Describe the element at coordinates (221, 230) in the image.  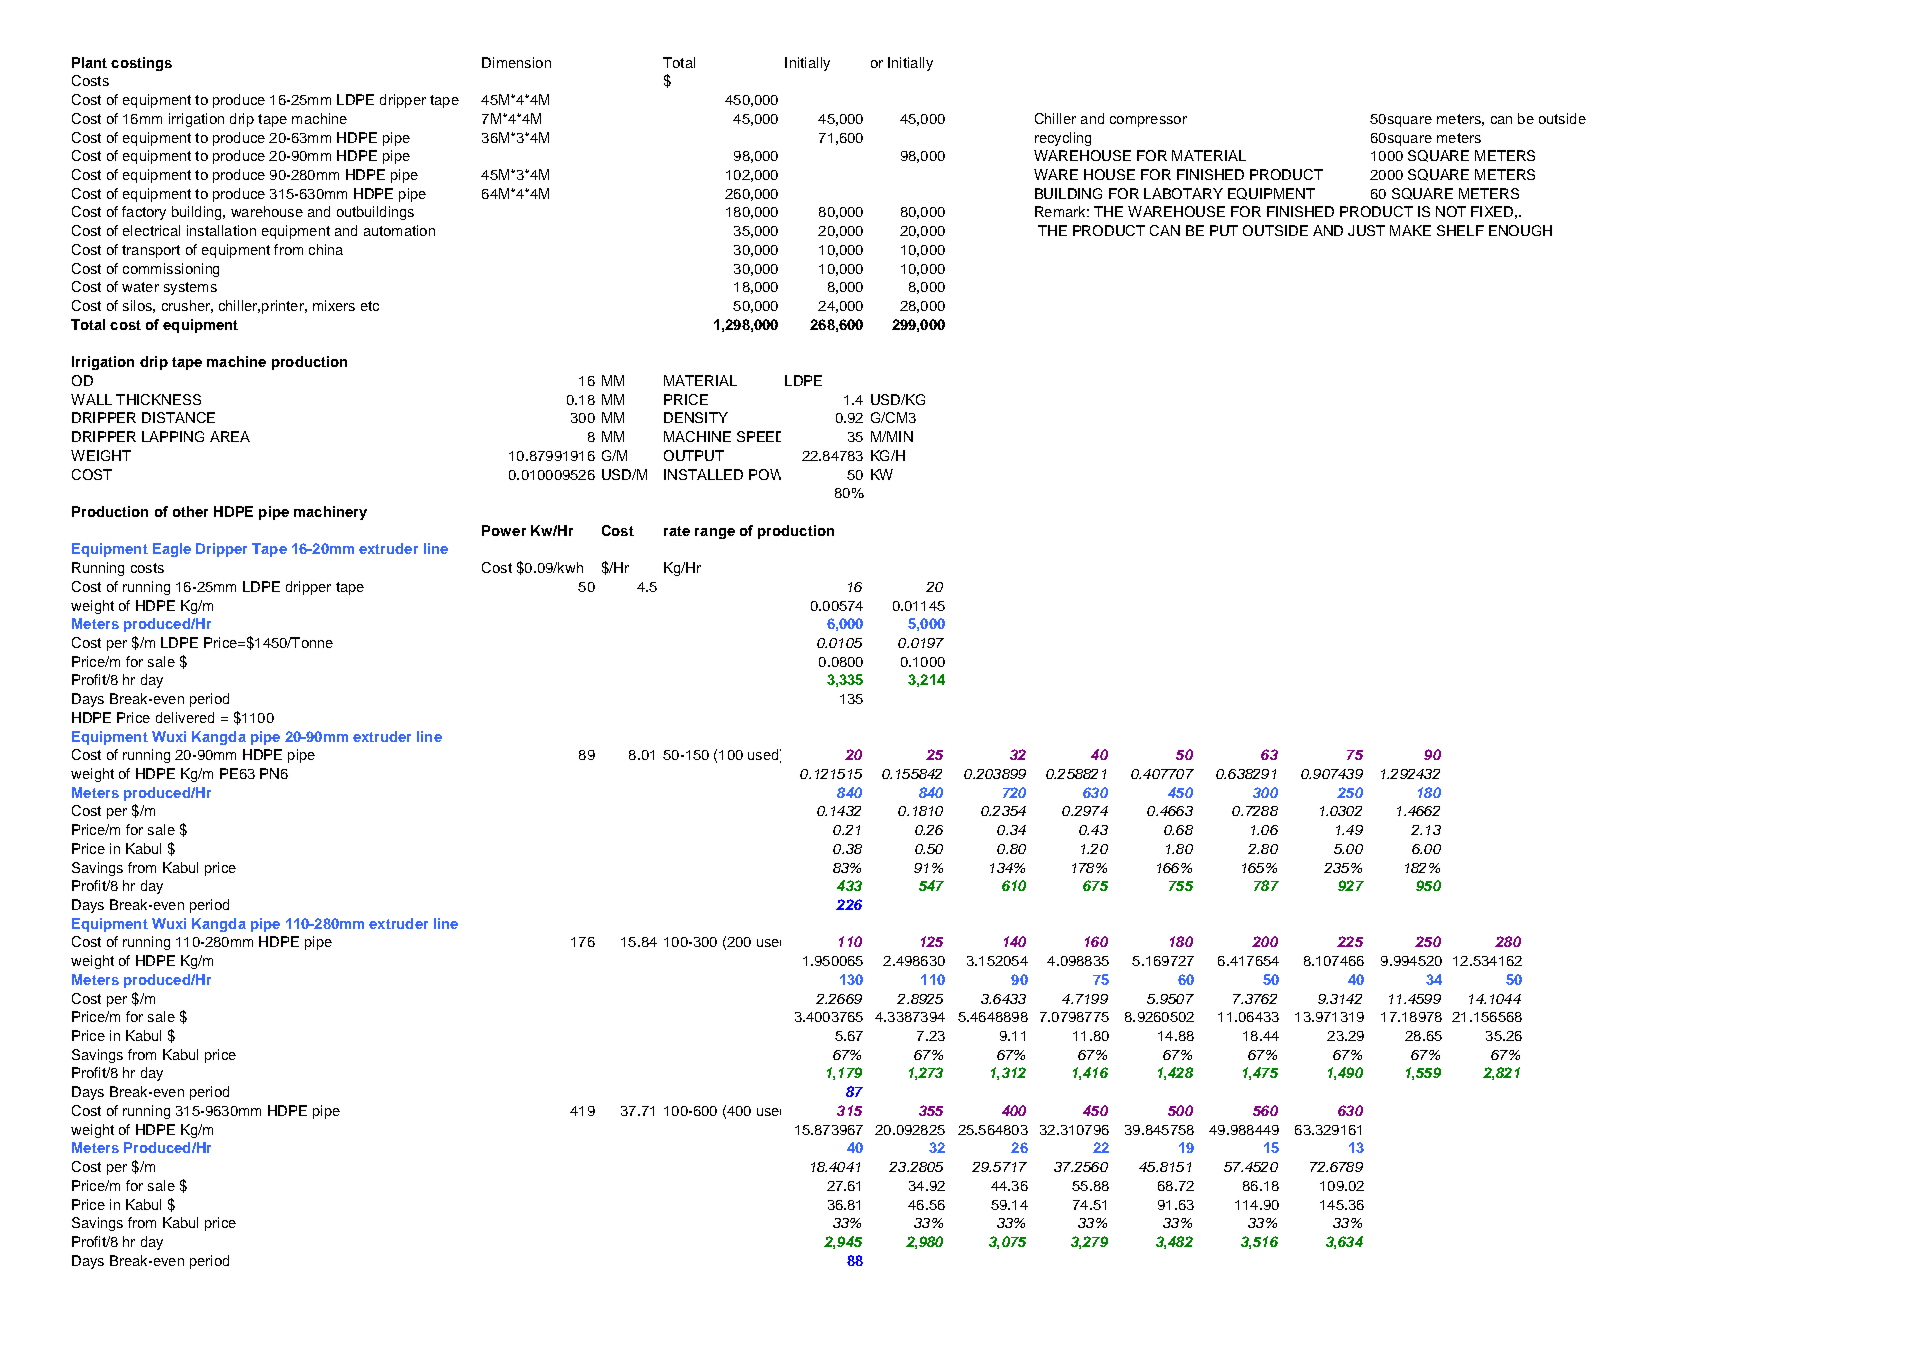
I see `installation` at that location.
